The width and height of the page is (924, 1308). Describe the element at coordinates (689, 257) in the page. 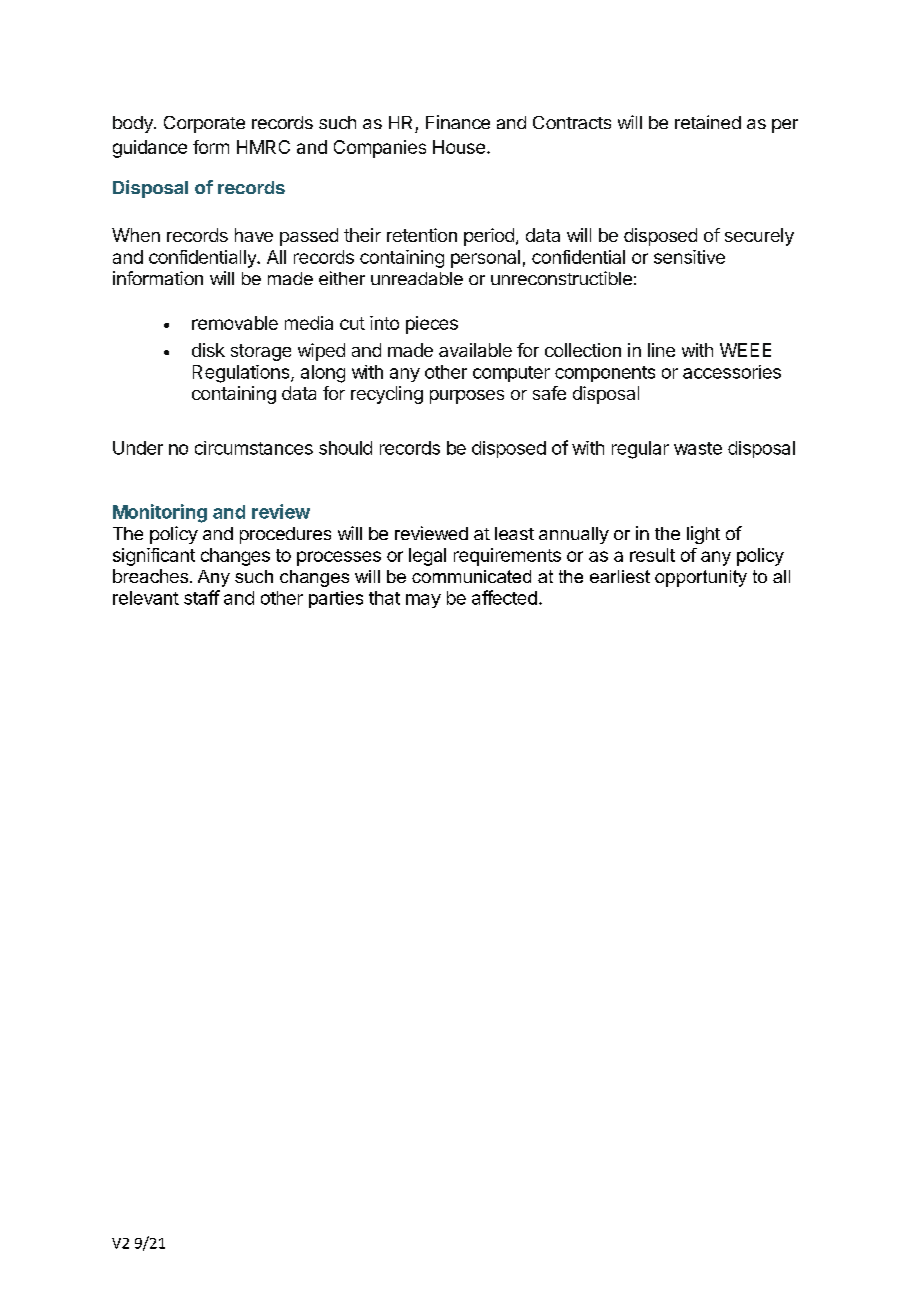

I see `sensitive` at that location.
